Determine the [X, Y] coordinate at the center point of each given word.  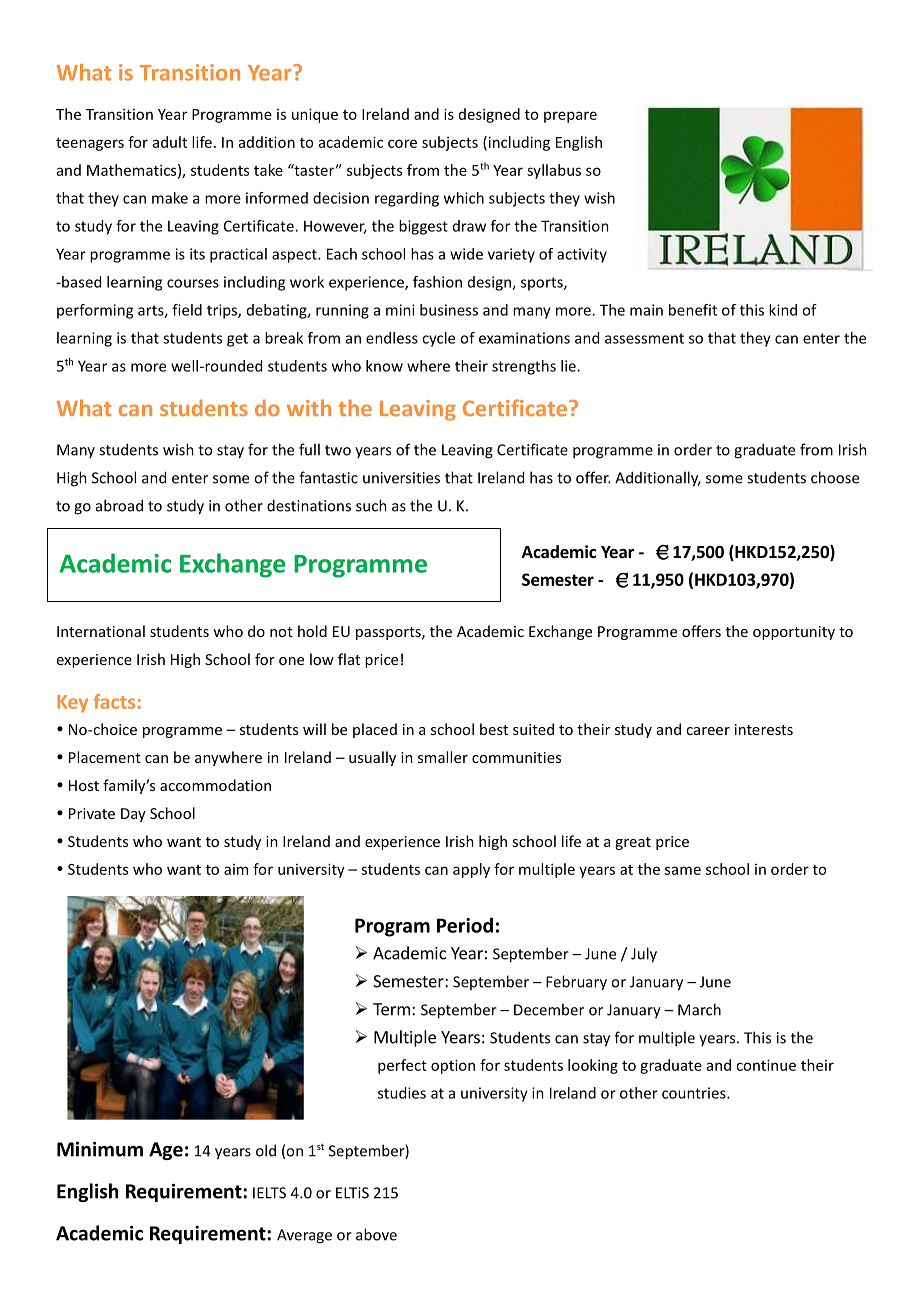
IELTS [269, 1193]
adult [170, 142]
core [402, 143]
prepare [570, 117]
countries [695, 1093]
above [376, 1234]
